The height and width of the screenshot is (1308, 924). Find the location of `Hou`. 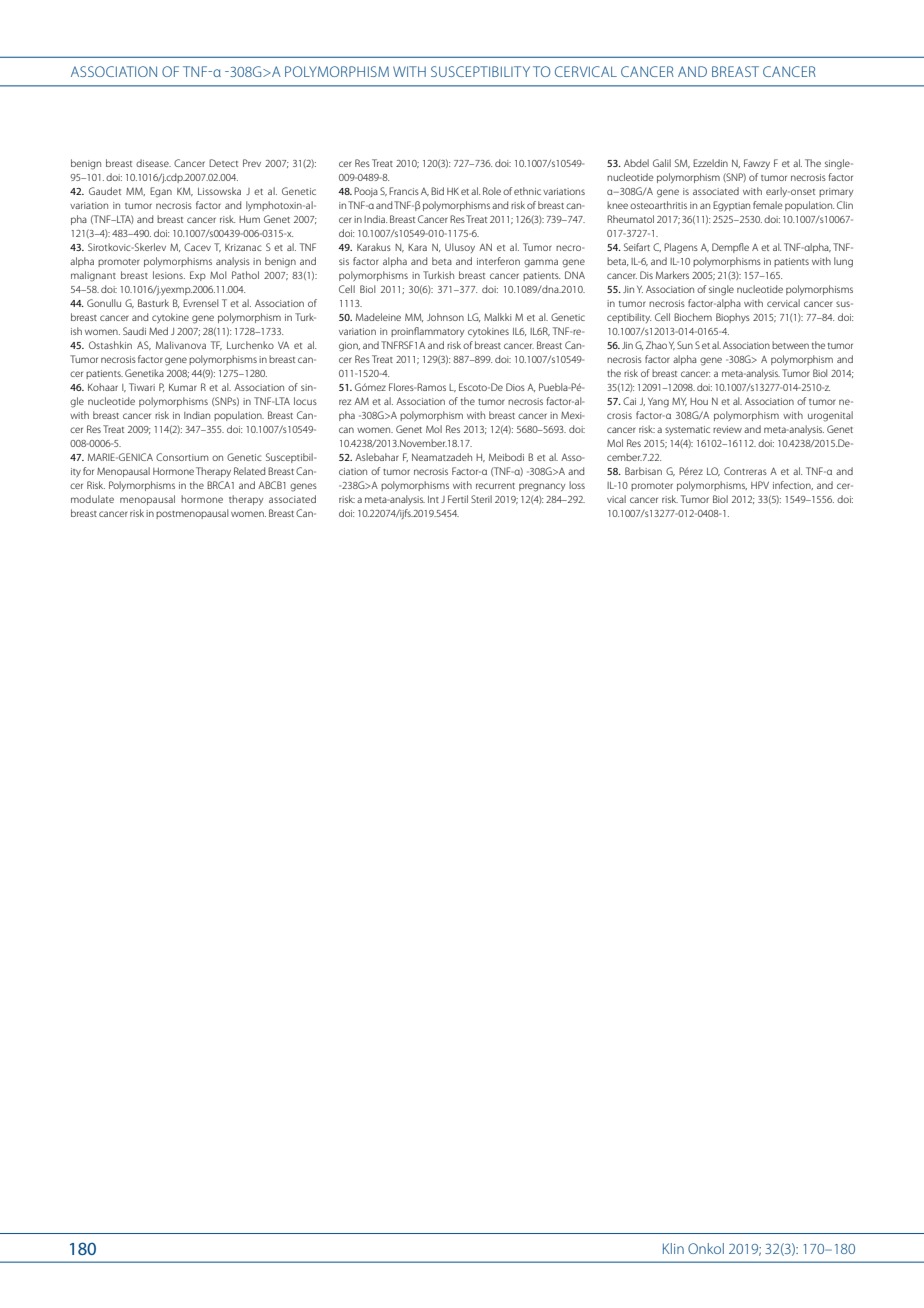

Hou is located at coordinates (699, 401).
